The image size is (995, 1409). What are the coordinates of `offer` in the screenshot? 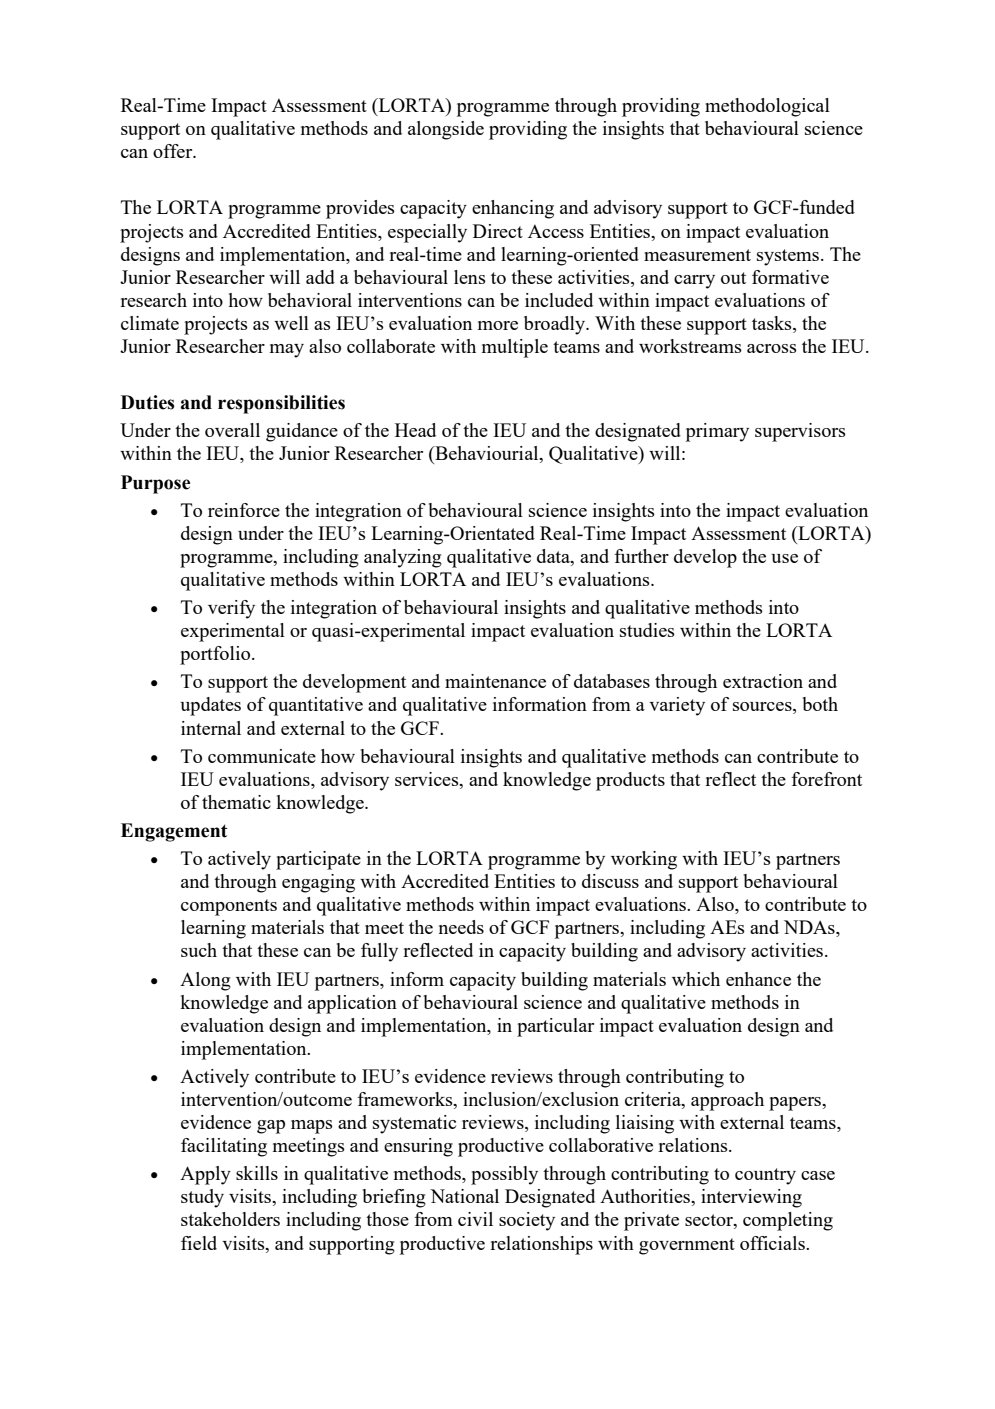 It's located at (174, 151).
